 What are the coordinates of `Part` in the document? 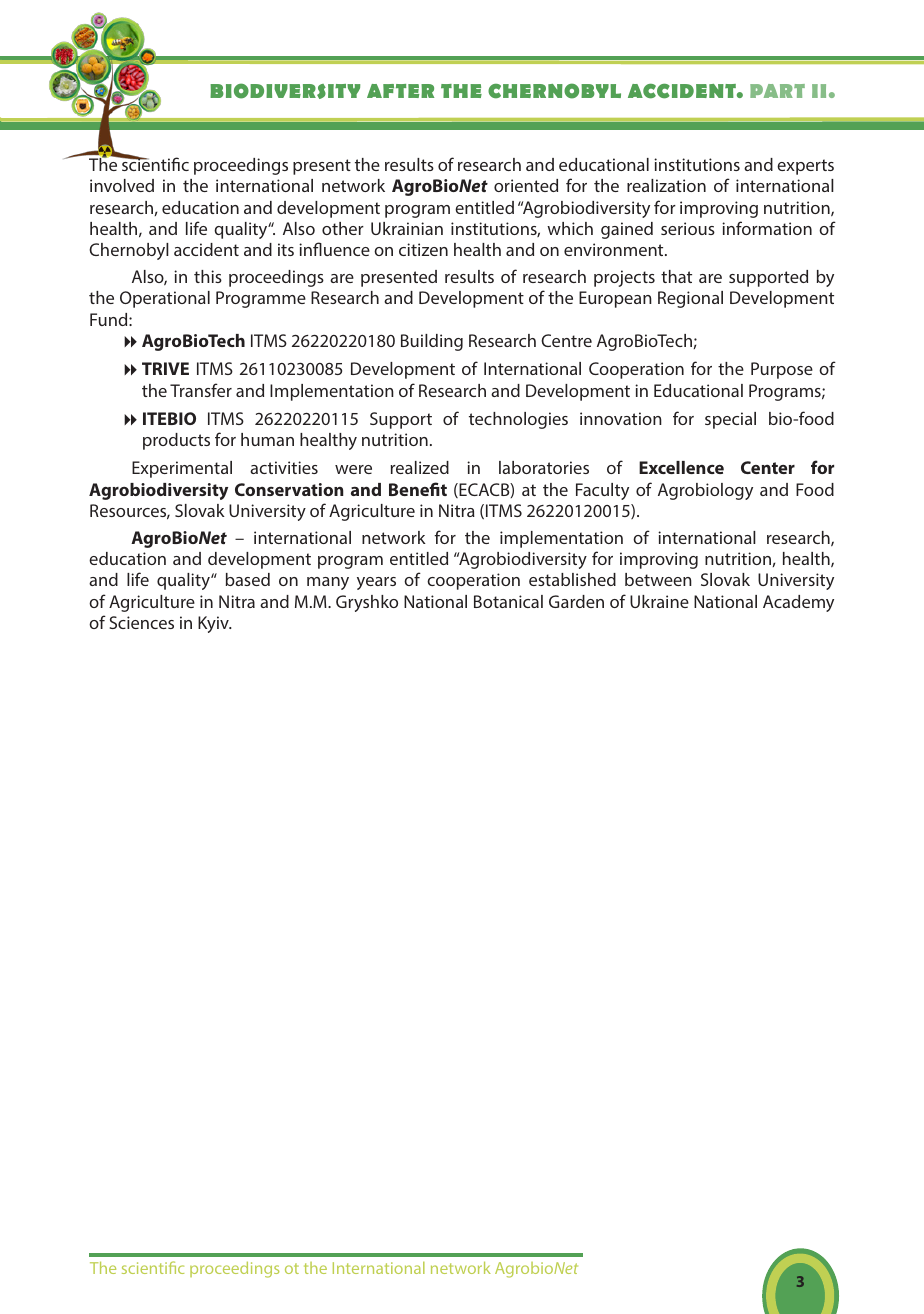 It's located at (777, 91).
